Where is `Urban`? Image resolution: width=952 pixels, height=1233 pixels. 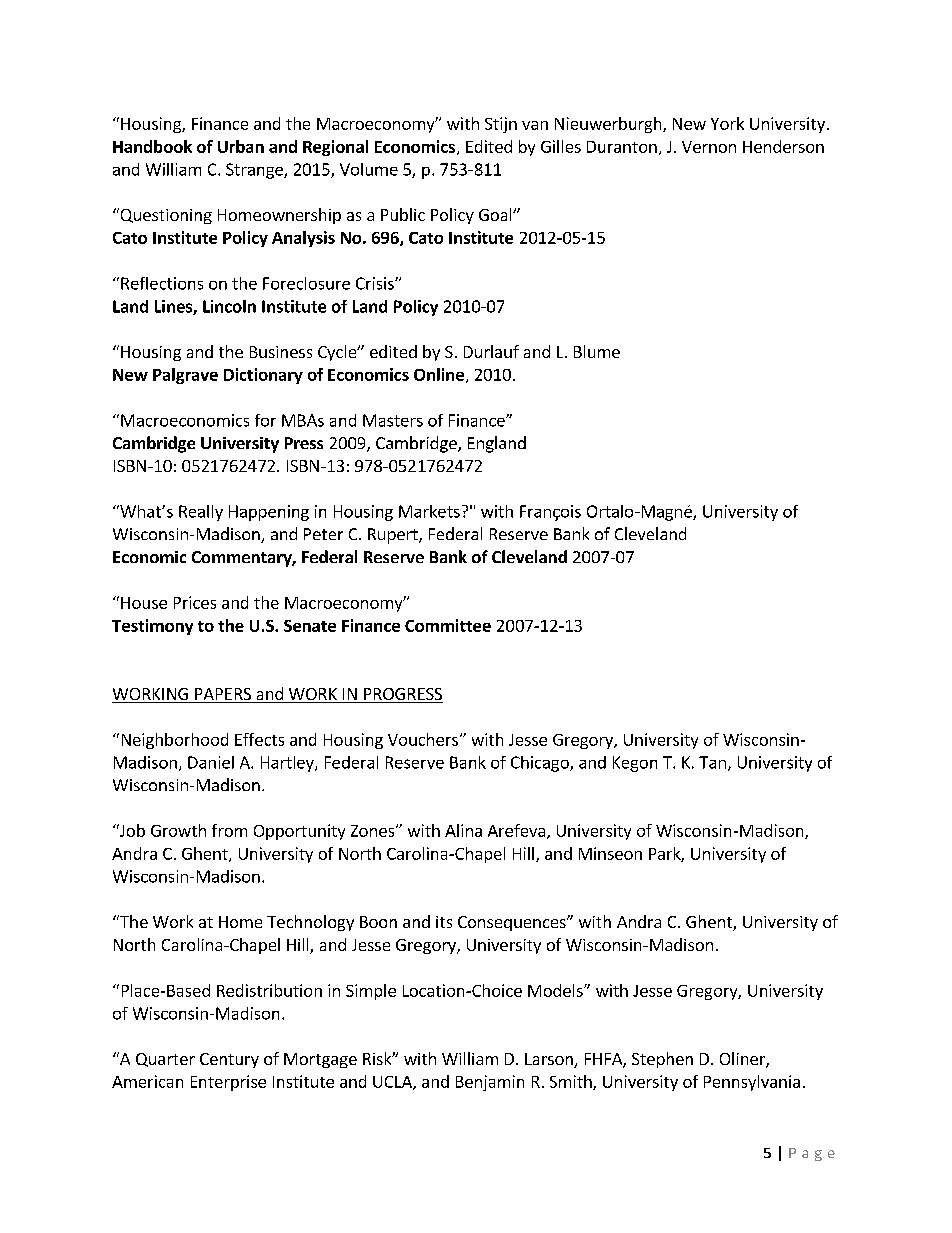
Urban is located at coordinates (241, 146).
